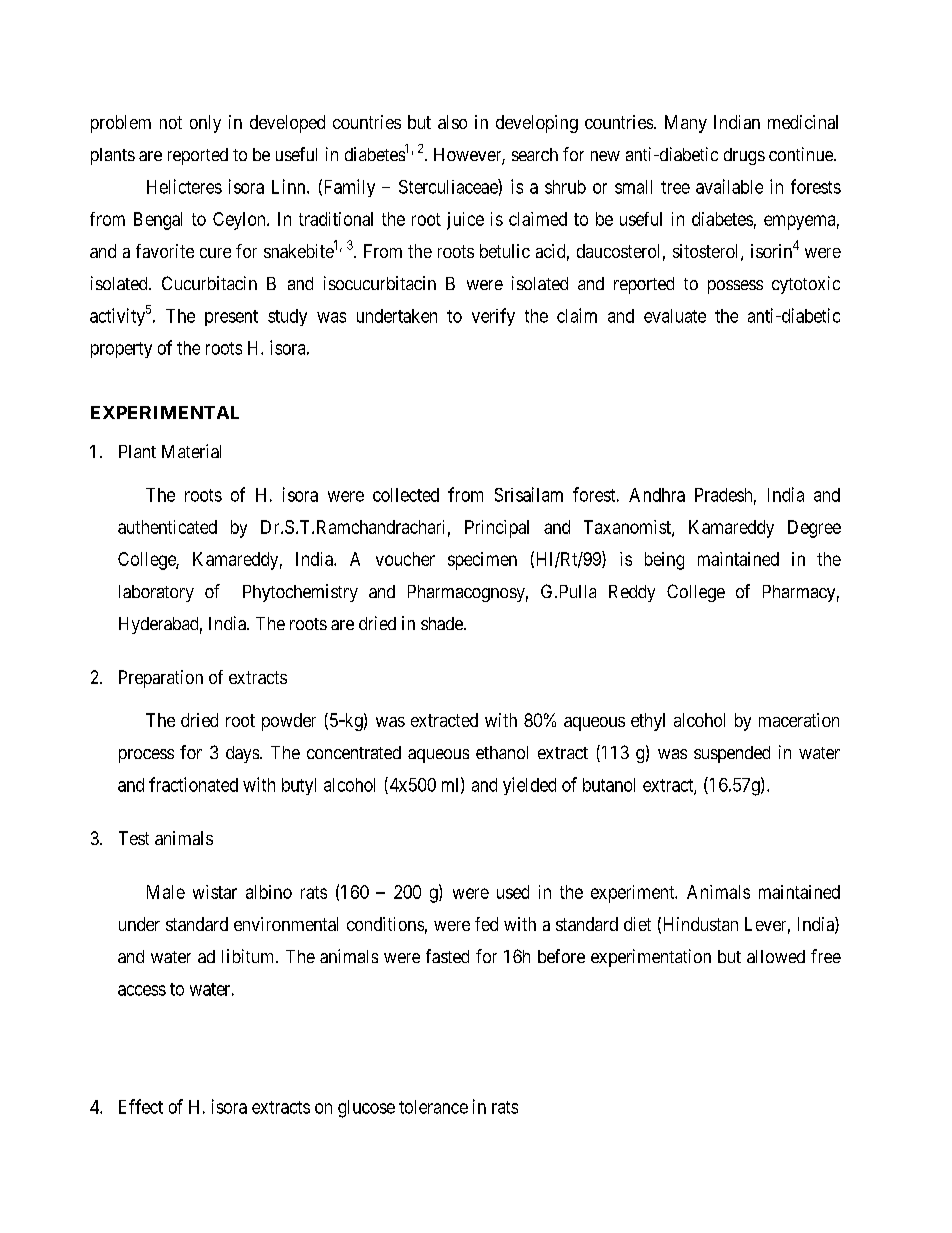 The image size is (952, 1233). I want to click on Andhra, so click(657, 495).
